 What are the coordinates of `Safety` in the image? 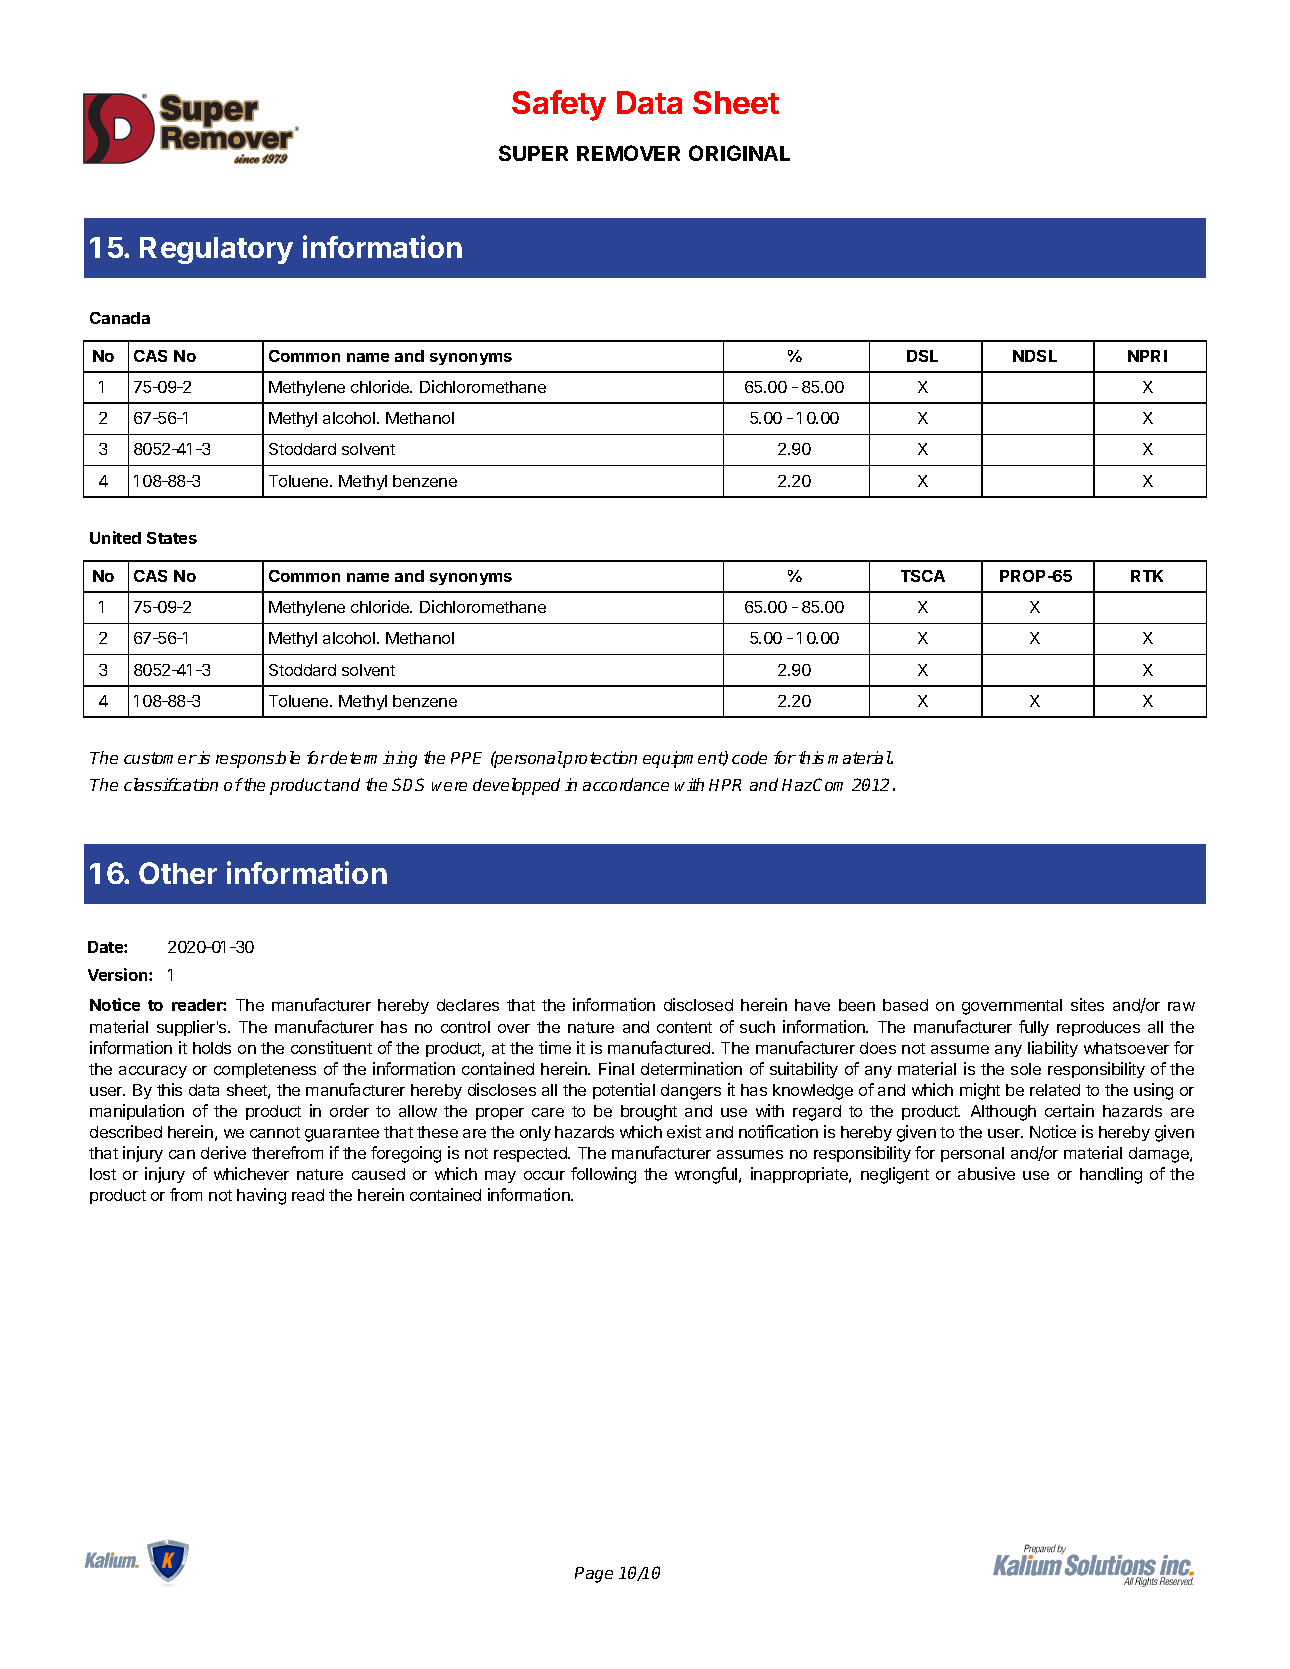 It's located at (559, 105).
